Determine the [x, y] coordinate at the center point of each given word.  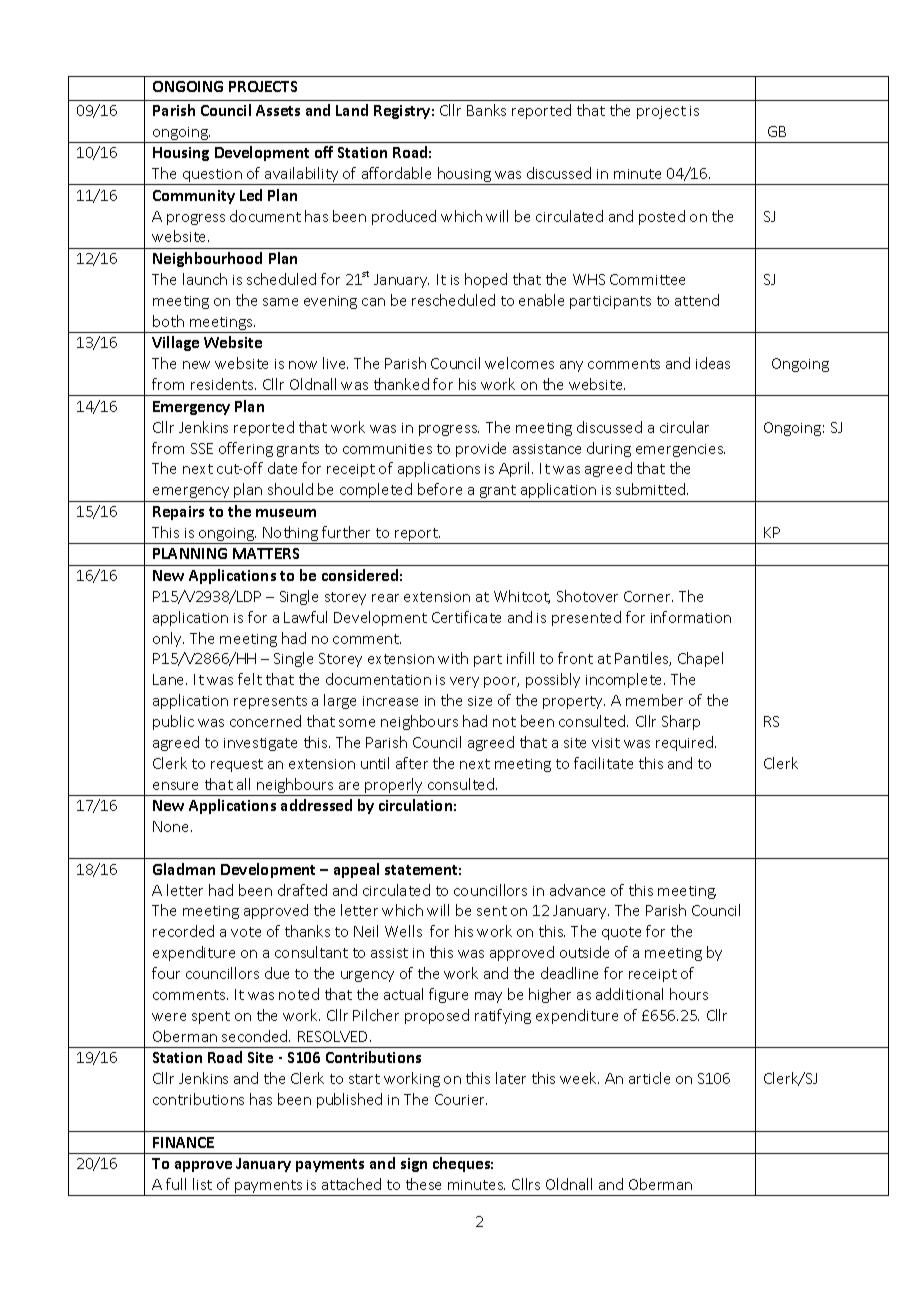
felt [250, 679]
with [453, 658]
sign [414, 1165]
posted [662, 217]
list [202, 1184]
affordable [396, 173]
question [212, 177]
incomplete [625, 680]
